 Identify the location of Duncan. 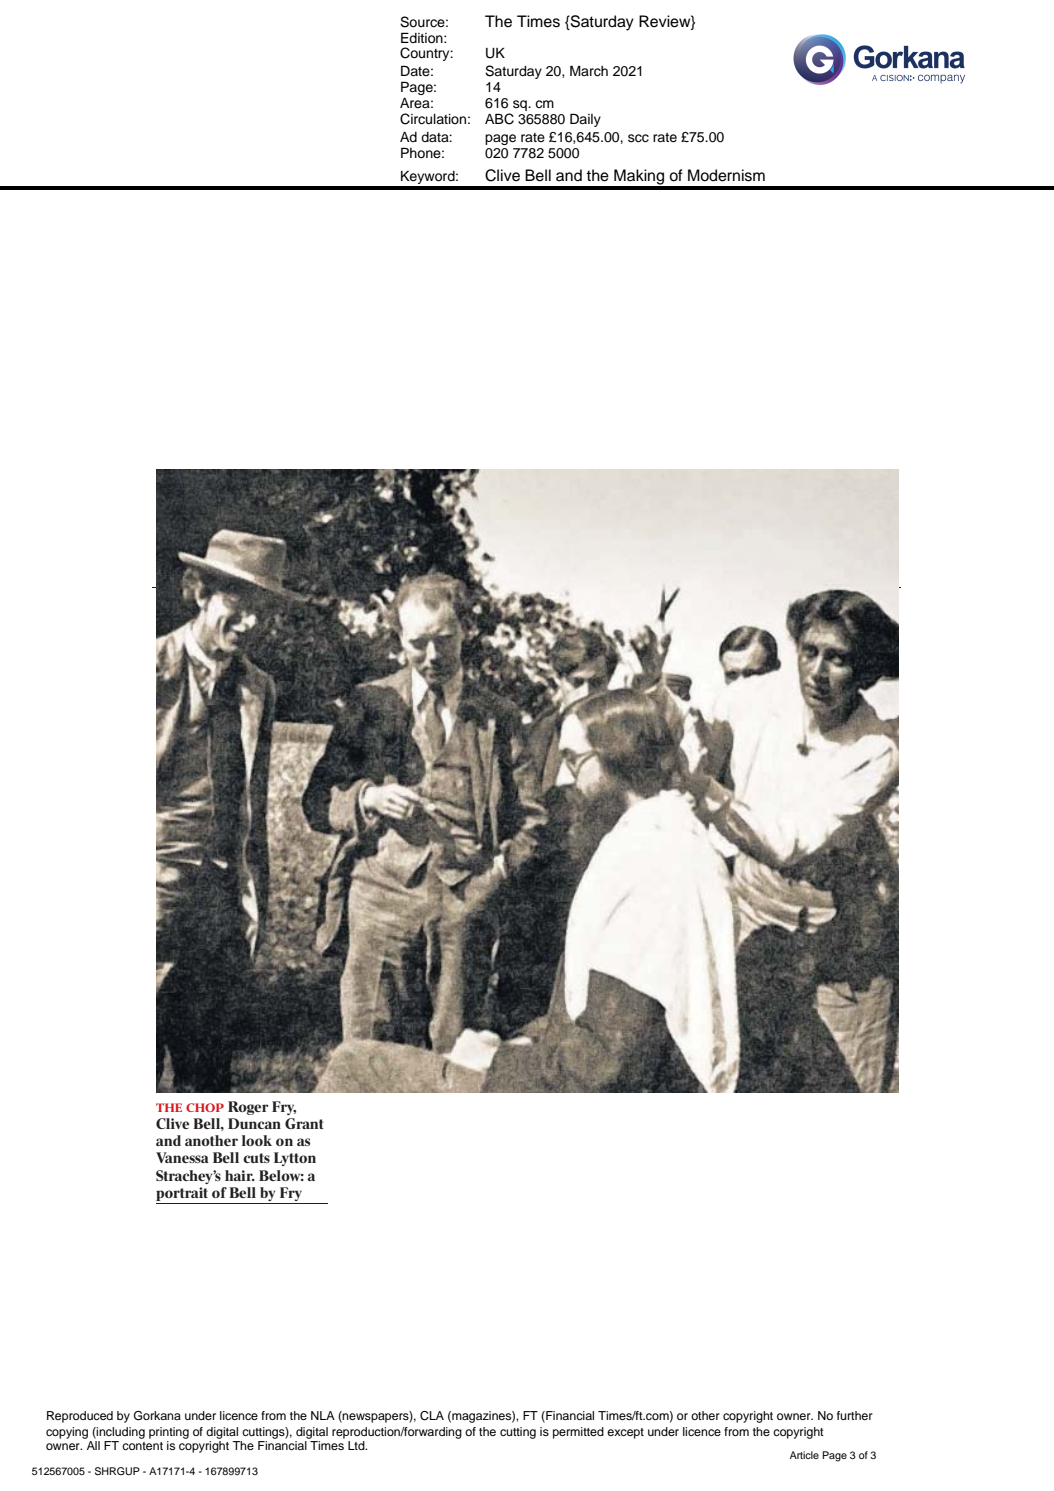
(254, 1123).
